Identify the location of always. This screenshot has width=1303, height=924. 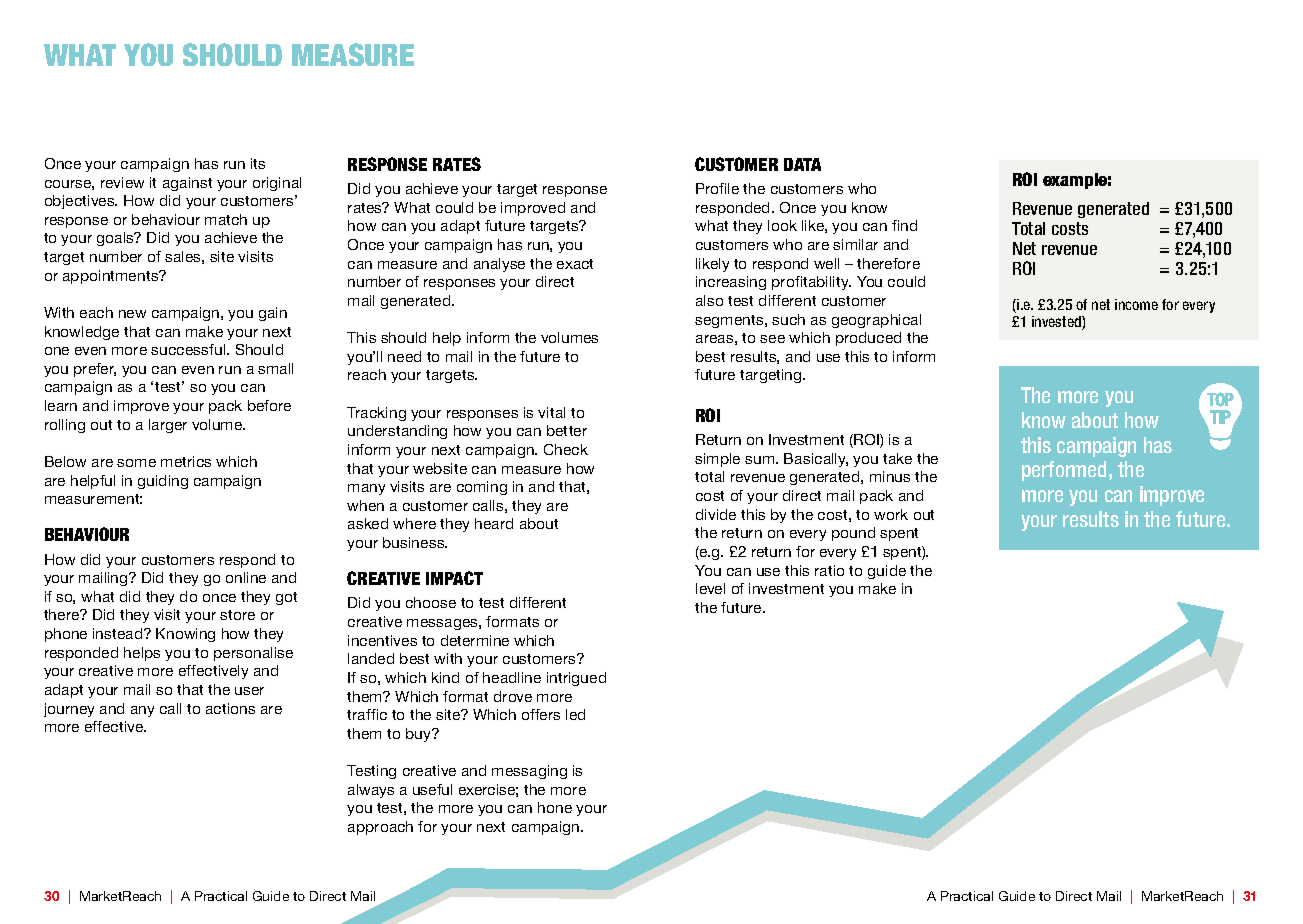
(371, 791).
